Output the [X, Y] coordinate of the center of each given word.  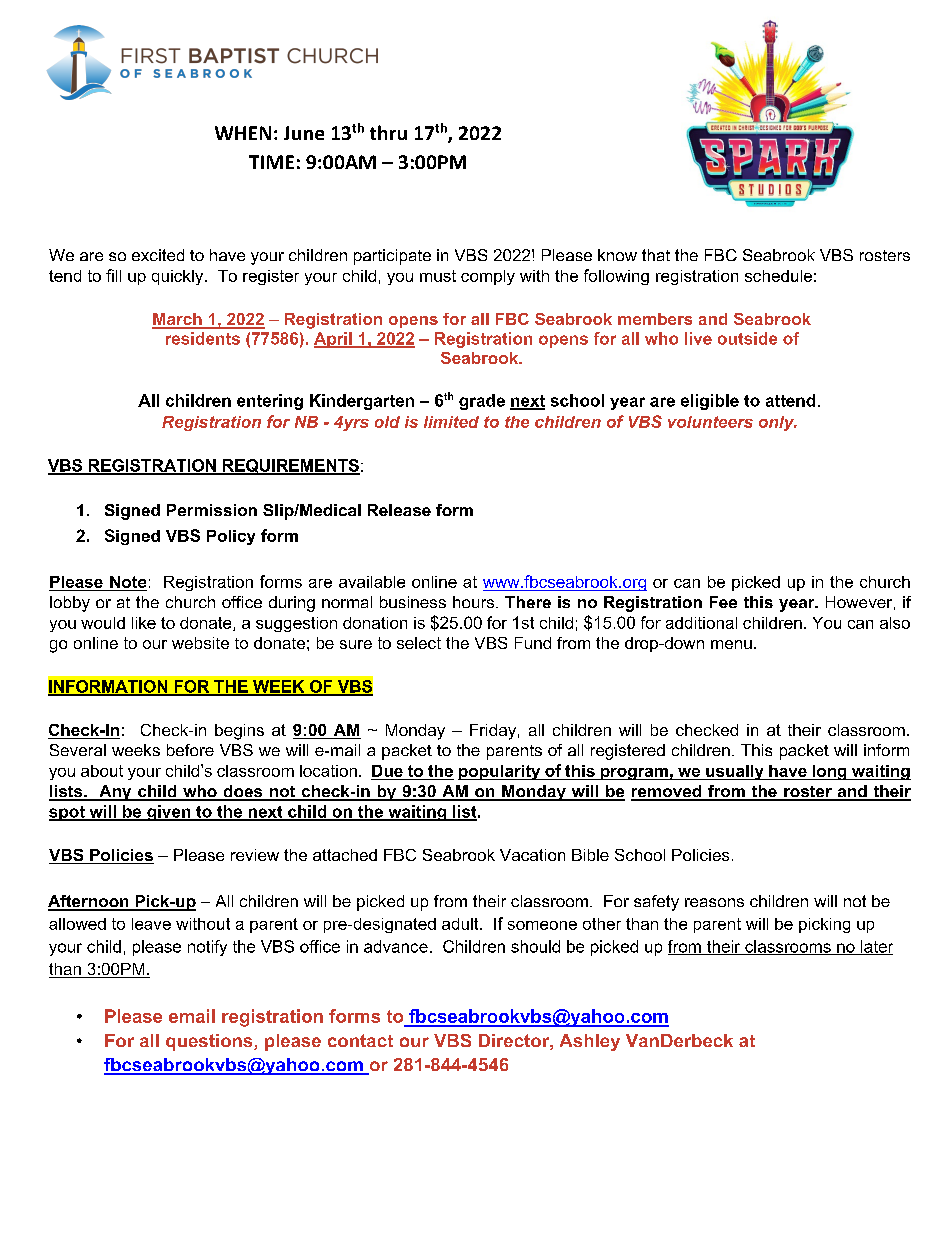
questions [210, 1042]
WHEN [243, 133]
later [875, 947]
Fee [723, 602]
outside [747, 338]
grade [482, 402]
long [829, 772]
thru [388, 132]
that [656, 255]
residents [203, 338]
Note [128, 582]
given [169, 813]
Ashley [590, 1042]
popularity [500, 772]
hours [473, 602]
